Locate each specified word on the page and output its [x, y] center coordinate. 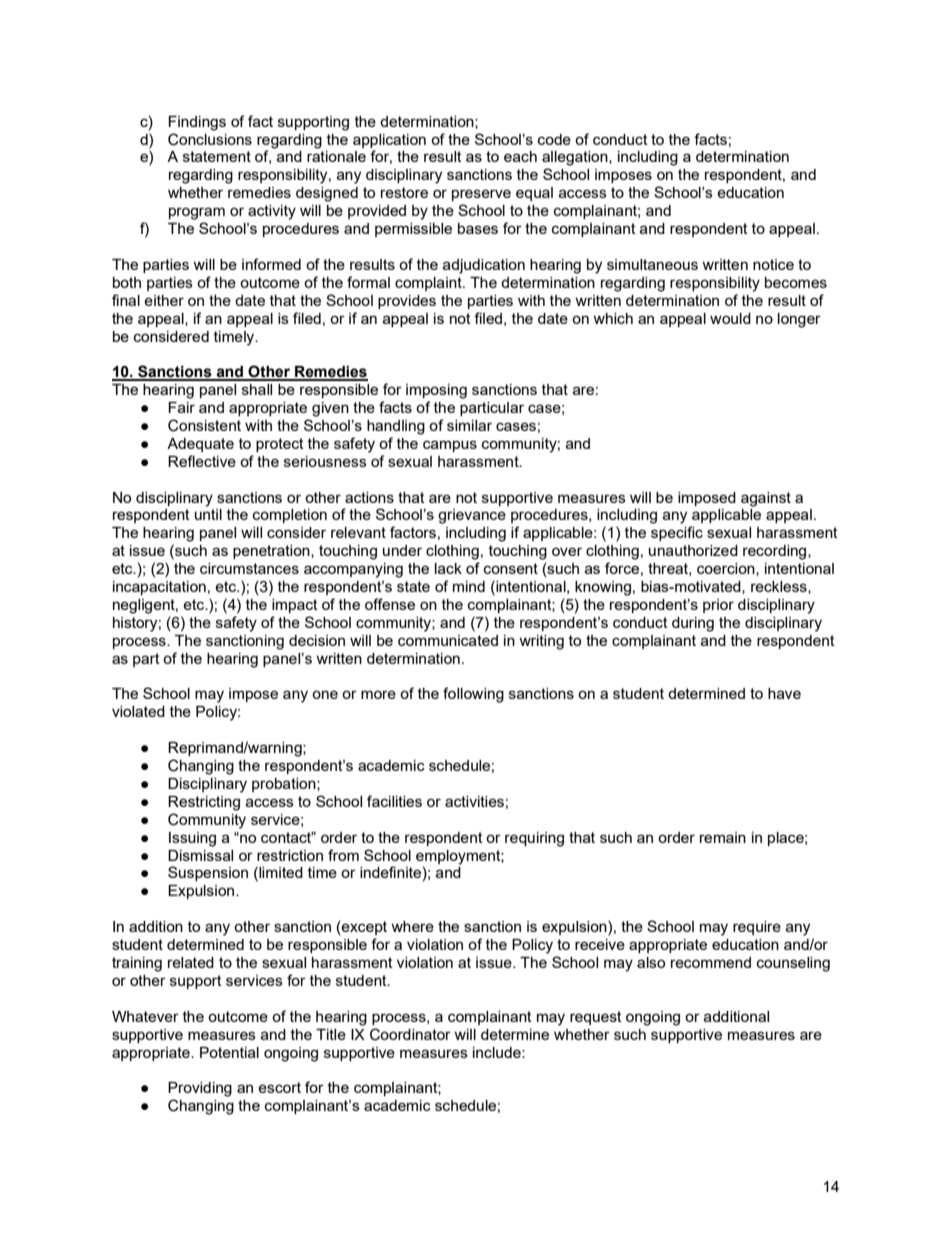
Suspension [208, 873]
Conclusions [210, 139]
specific [677, 533]
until [208, 514]
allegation [576, 158]
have [784, 693]
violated [138, 711]
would [730, 318]
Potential [229, 1052]
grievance [472, 516]
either [164, 300]
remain [723, 837]
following [473, 695]
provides [407, 302]
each [520, 156]
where [412, 926]
